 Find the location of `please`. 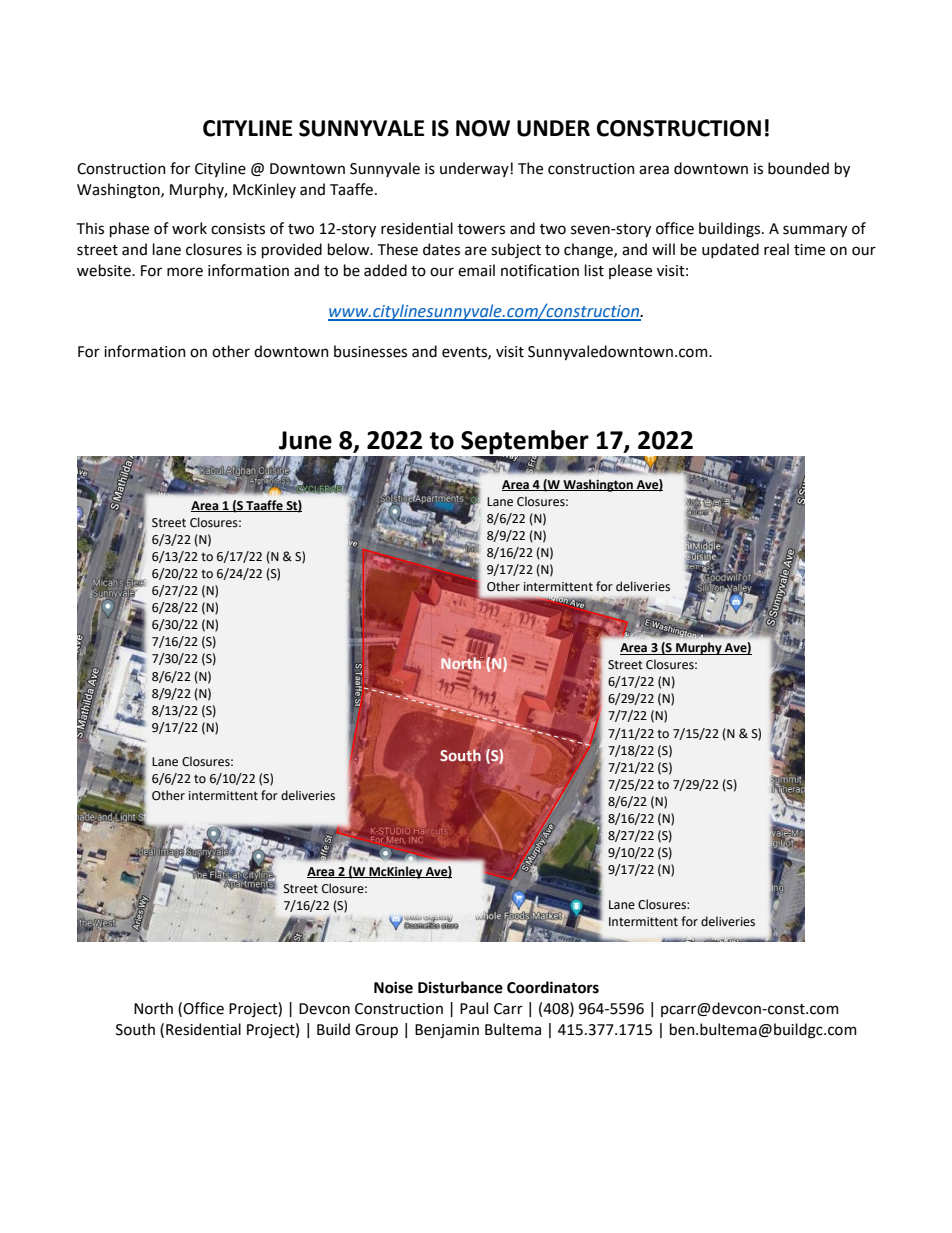

please is located at coordinates (630, 271).
